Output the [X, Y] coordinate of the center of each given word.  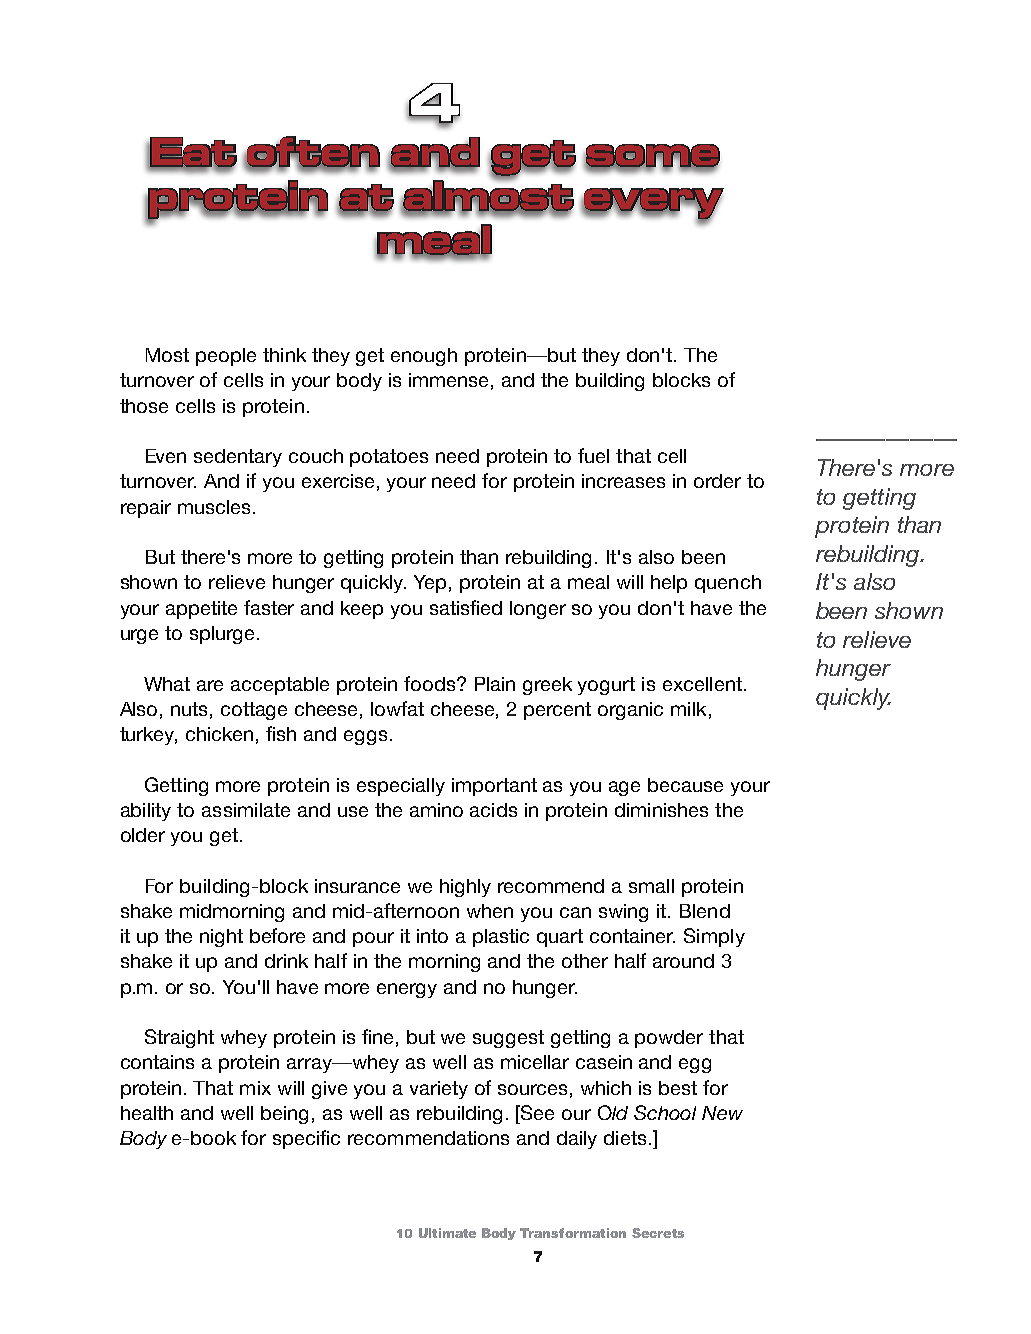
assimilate [246, 810]
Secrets [658, 1233]
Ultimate [447, 1233]
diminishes [661, 810]
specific [306, 1139]
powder [669, 1039]
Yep [430, 584]
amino [436, 810]
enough [424, 357]
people [226, 357]
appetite [201, 610]
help [669, 584]
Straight [179, 1038]
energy [407, 990]
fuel [593, 455]
